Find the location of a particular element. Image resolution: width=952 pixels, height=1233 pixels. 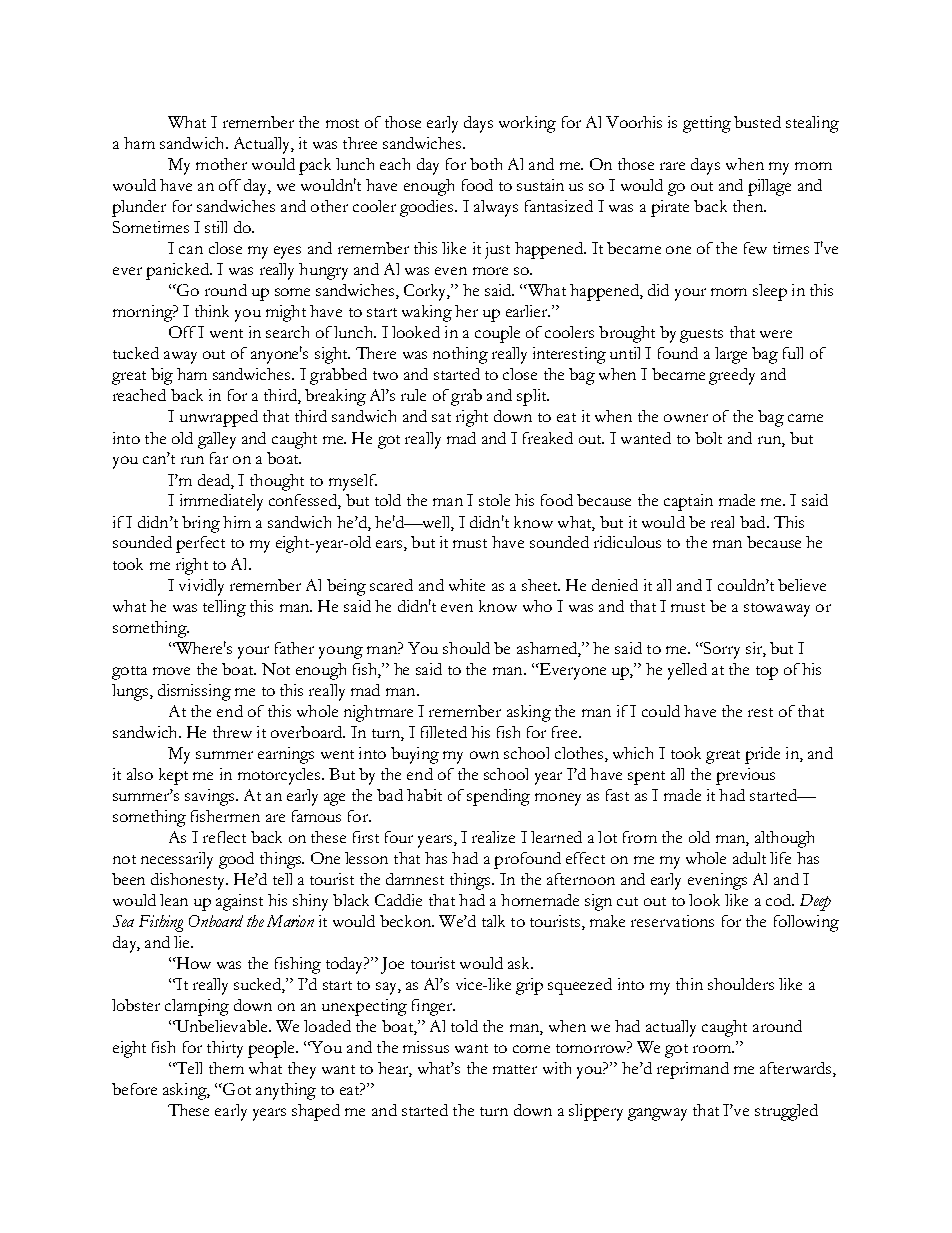

still is located at coordinates (216, 227).
